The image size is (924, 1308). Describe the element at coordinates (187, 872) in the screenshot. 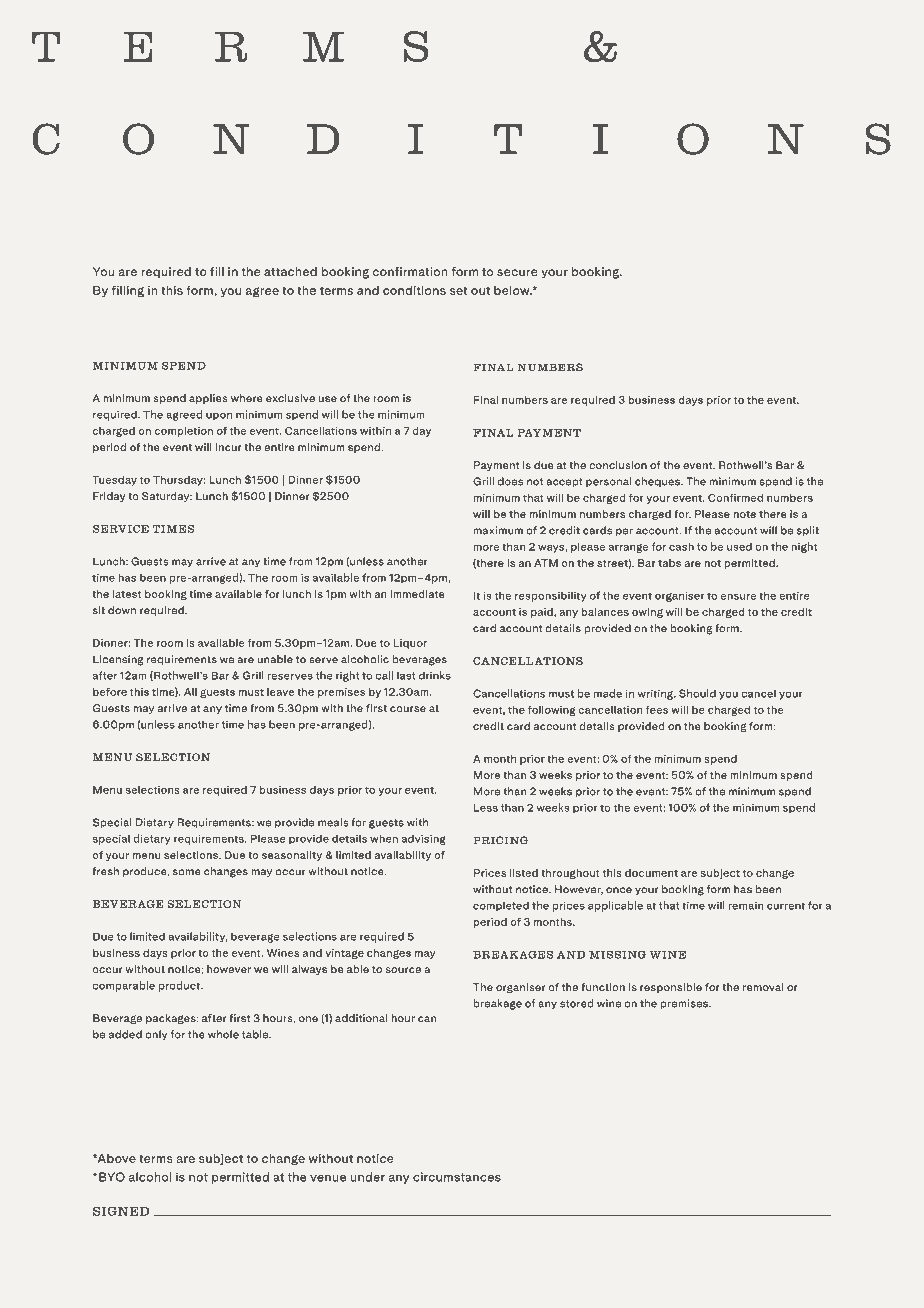

I see `some` at that location.
